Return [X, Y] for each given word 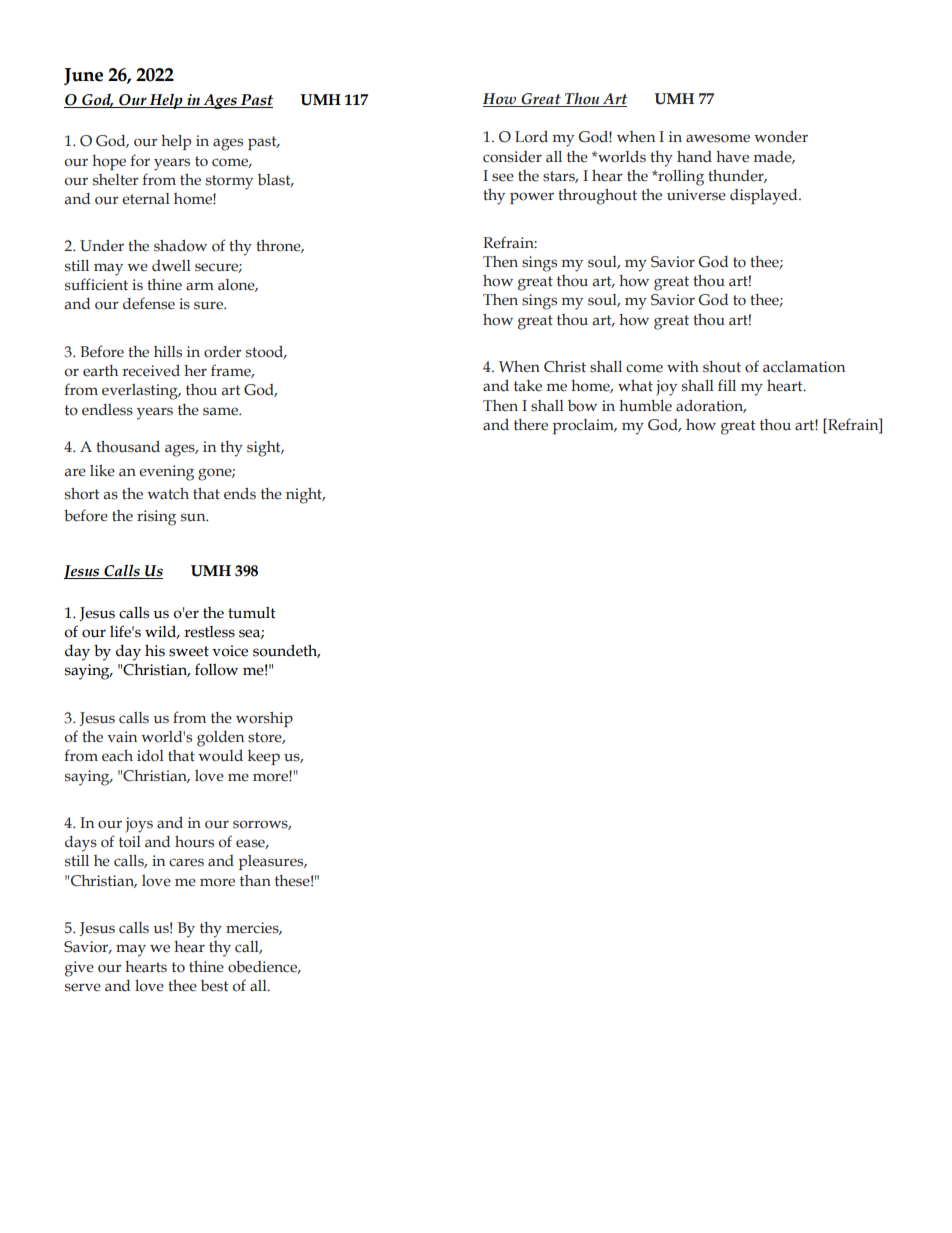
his [155, 650]
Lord [531, 137]
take [528, 386]
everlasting [141, 392]
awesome [718, 138]
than [255, 881]
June [83, 76]
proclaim [584, 426]
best [214, 986]
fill [727, 385]
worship [264, 719]
